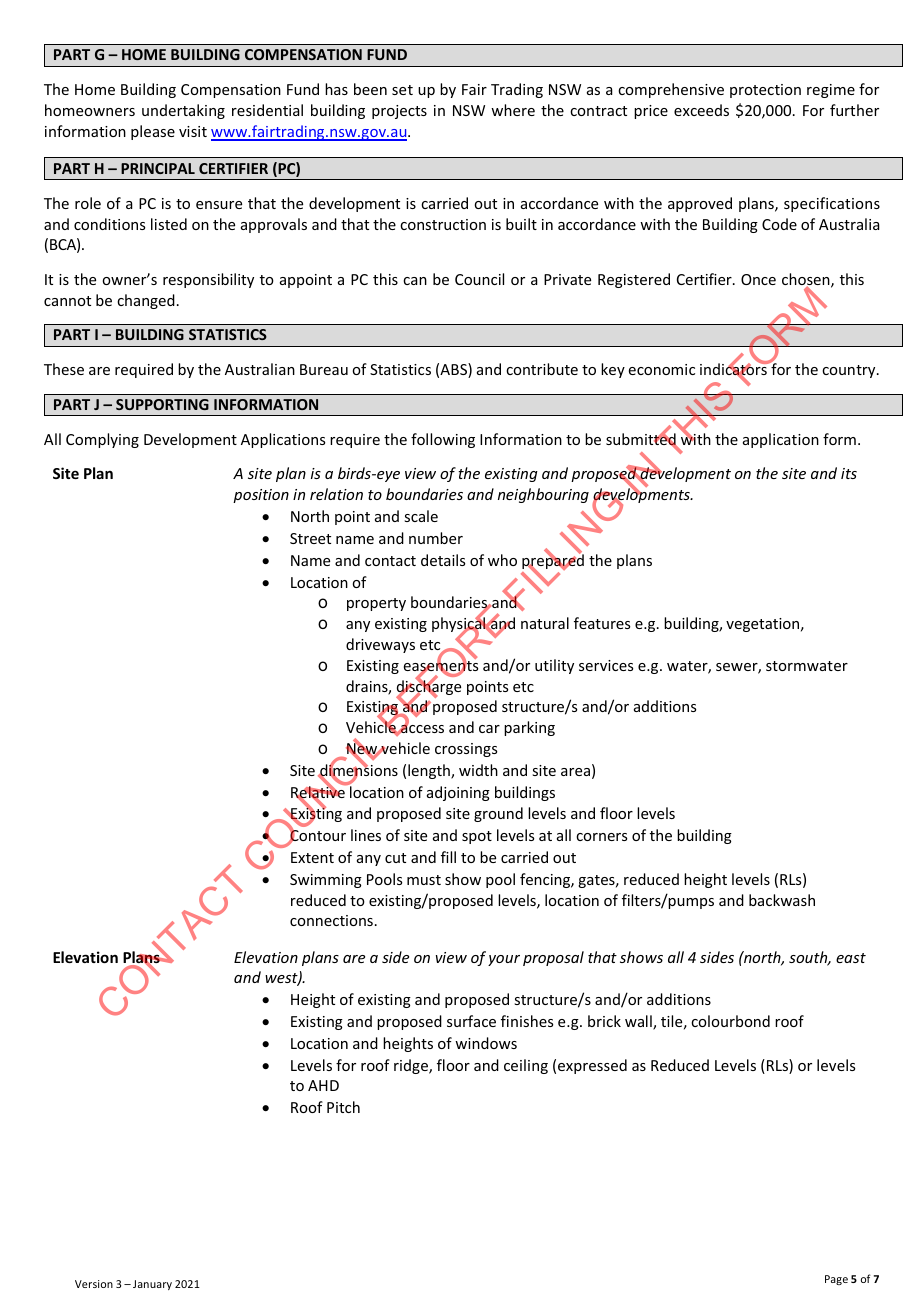 The width and height of the page is (924, 1308). What do you see at coordinates (471, 1021) in the page?
I see `surface` at bounding box center [471, 1021].
